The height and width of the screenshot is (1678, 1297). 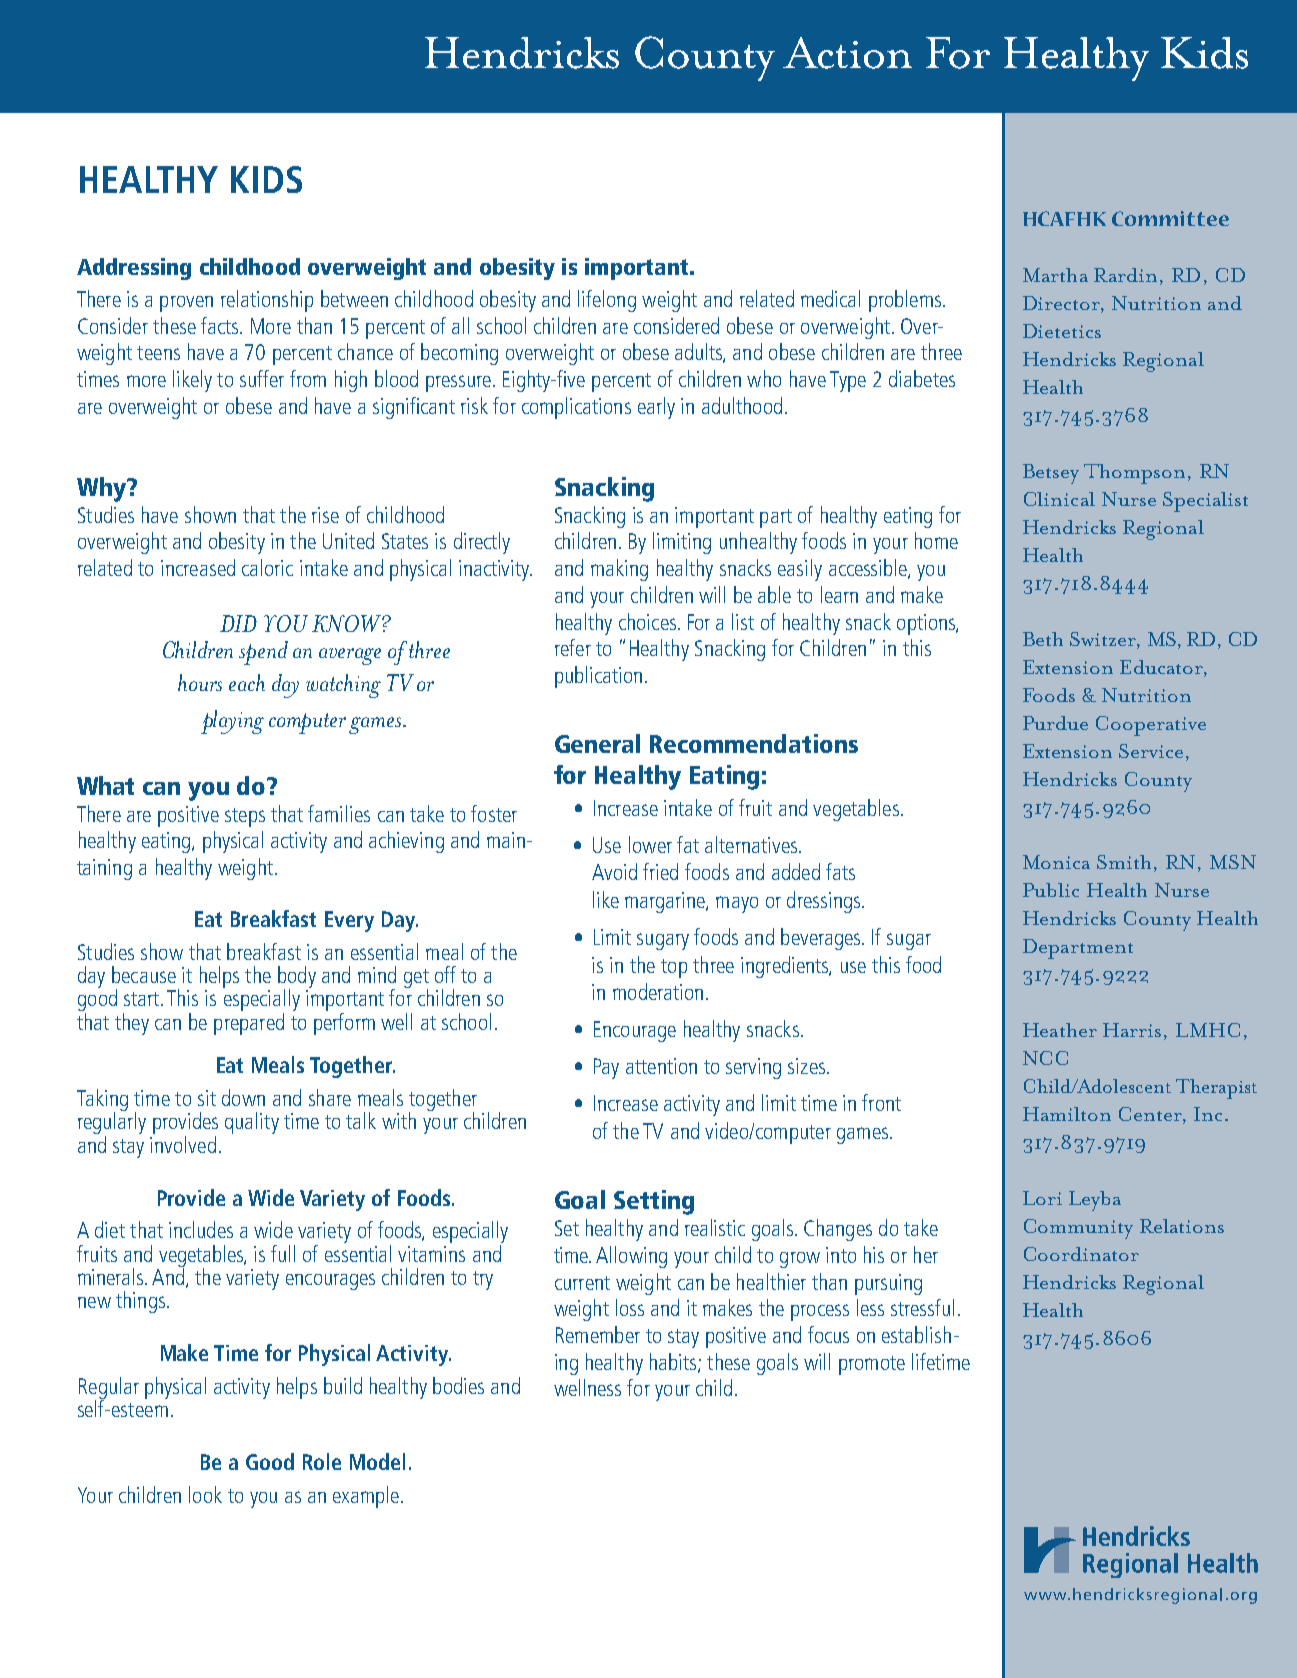 I want to click on Hamilton, so click(x=1067, y=1114).
